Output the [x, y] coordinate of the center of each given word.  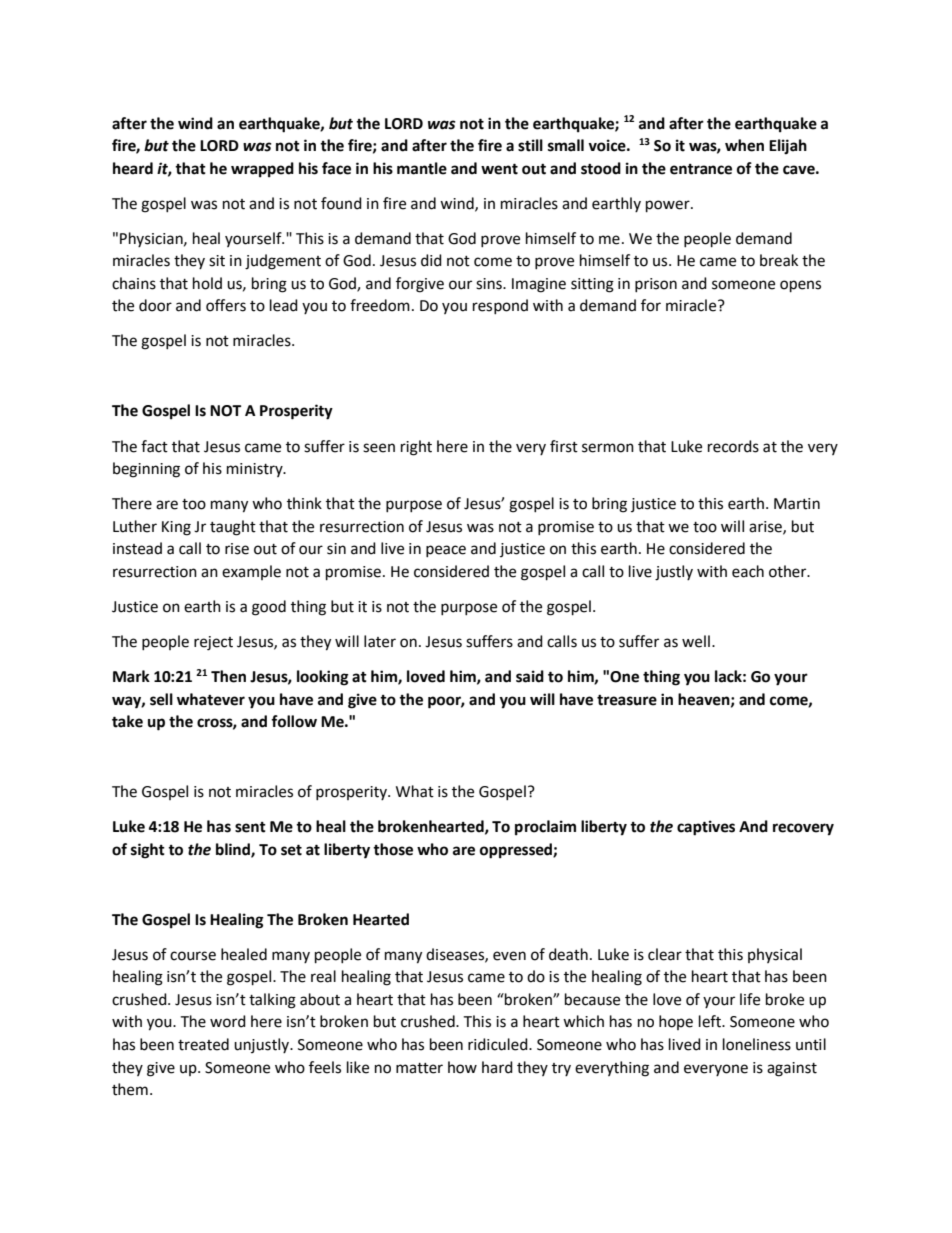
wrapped [262, 170]
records [733, 446]
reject [213, 643]
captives [706, 828]
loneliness [757, 1044]
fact [154, 446]
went [499, 169]
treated [203, 1044]
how [462, 1067]
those [393, 849]
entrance [701, 169]
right [416, 448]
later [380, 641]
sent [250, 827]
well [696, 641]
